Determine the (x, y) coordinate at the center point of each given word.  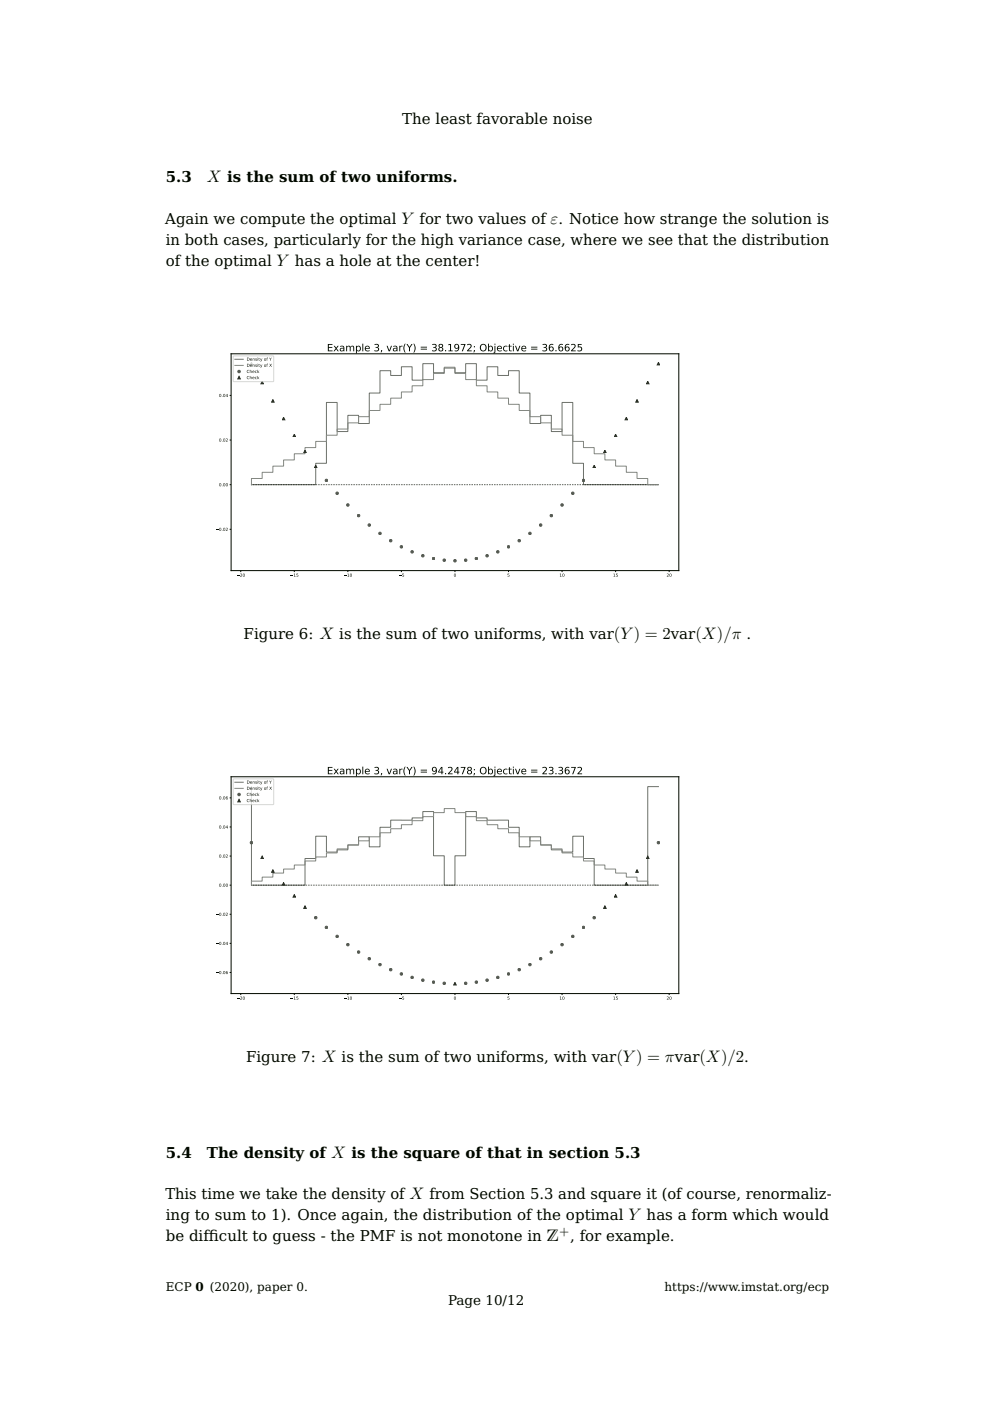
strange (688, 221)
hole (355, 260)
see (660, 241)
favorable (512, 118)
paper (275, 1289)
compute (272, 220)
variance (490, 240)
